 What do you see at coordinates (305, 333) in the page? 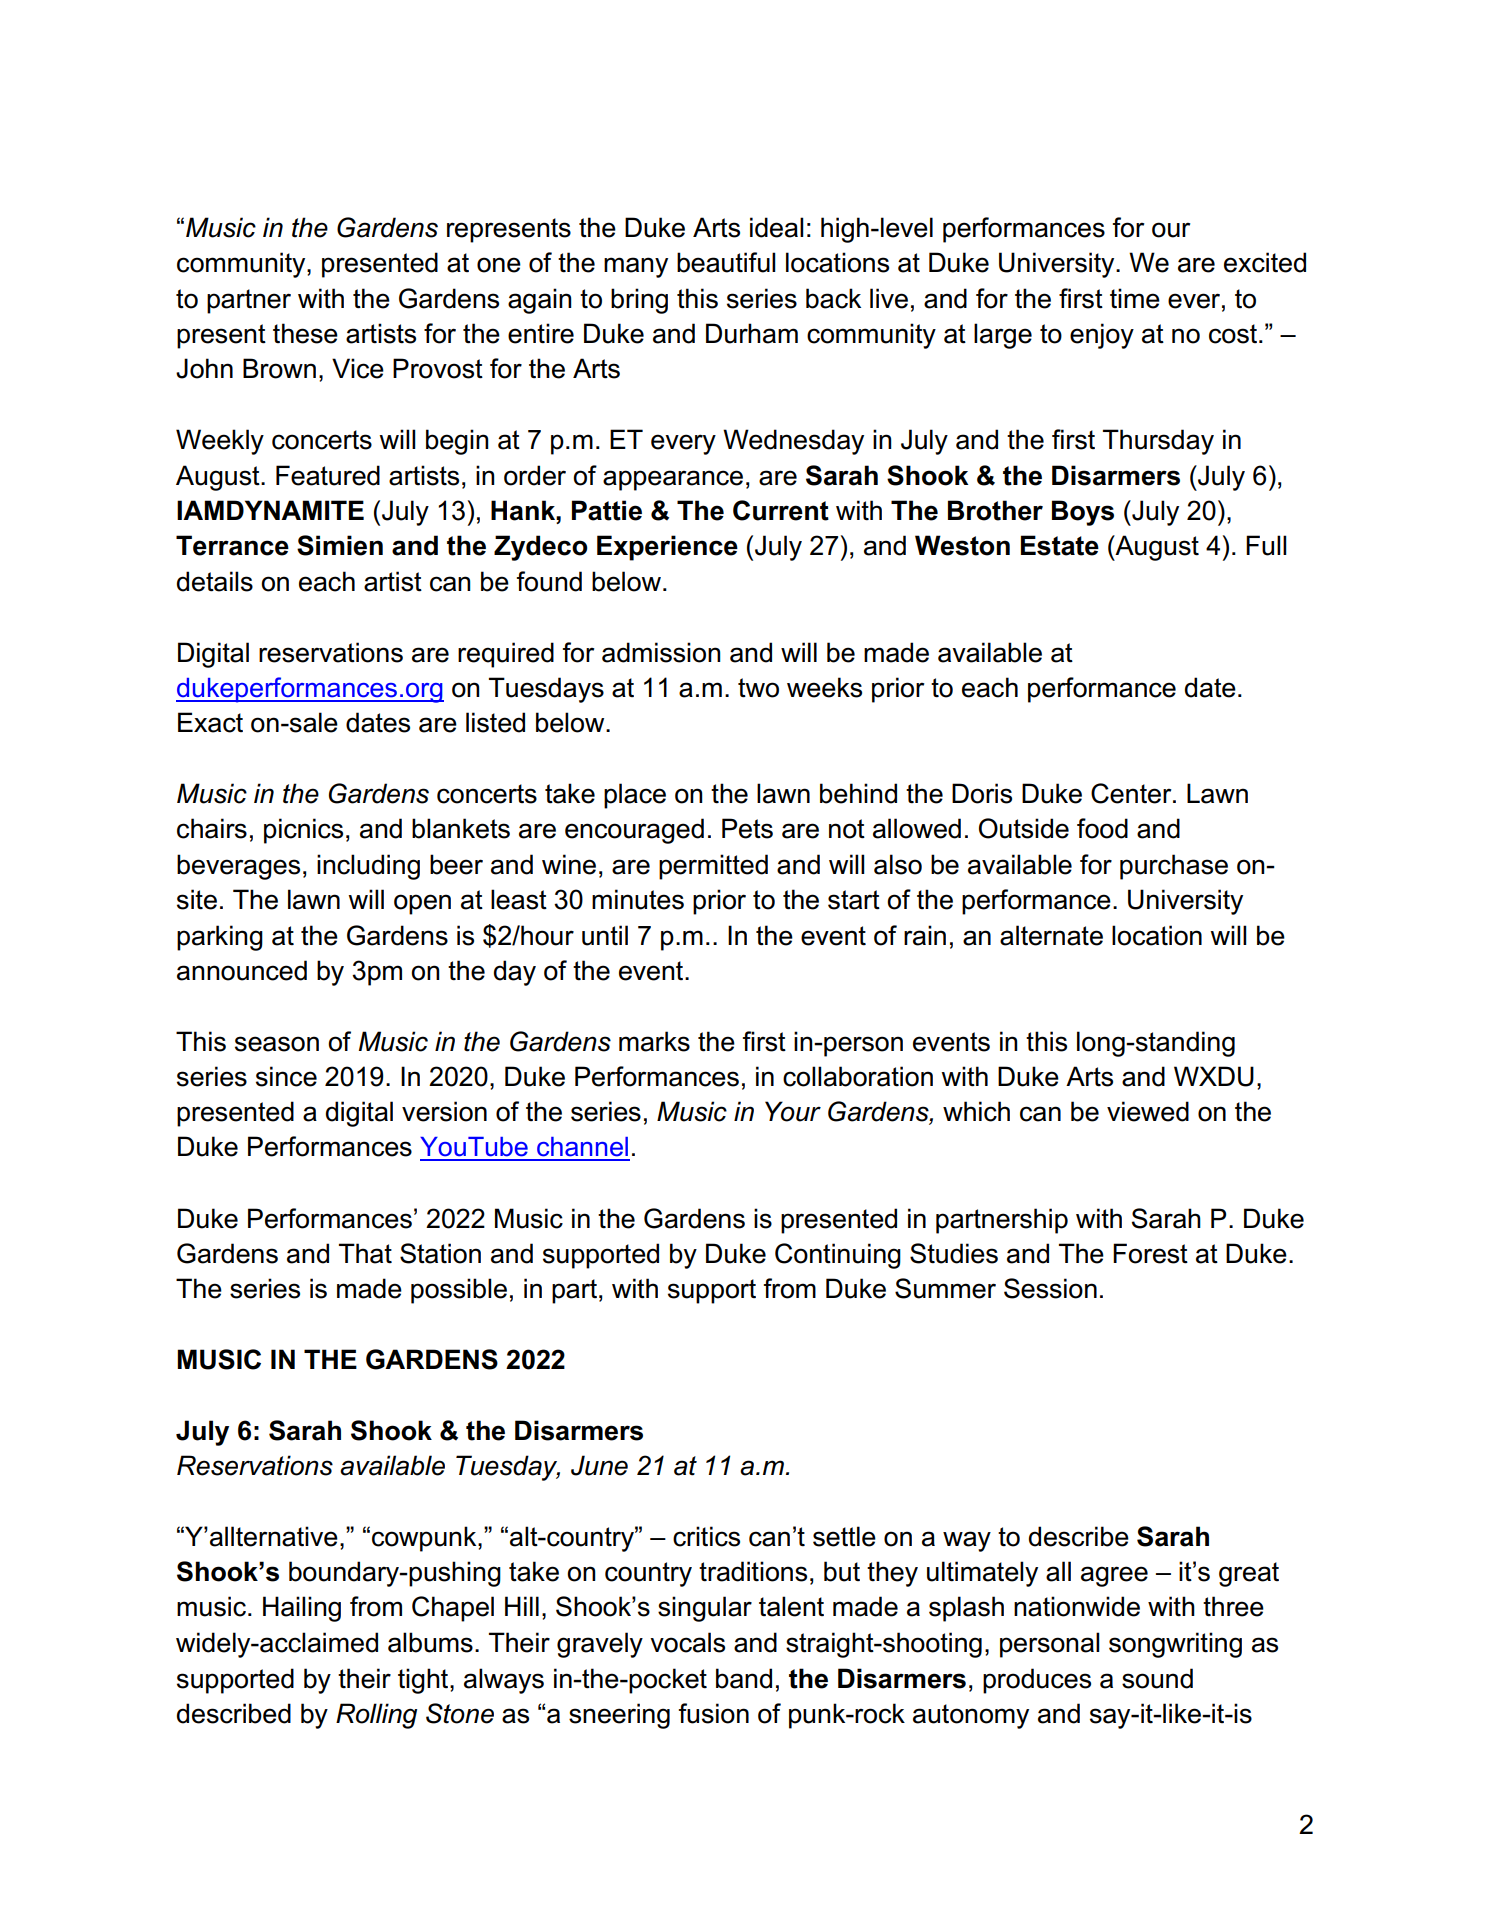
I see `these` at bounding box center [305, 333].
